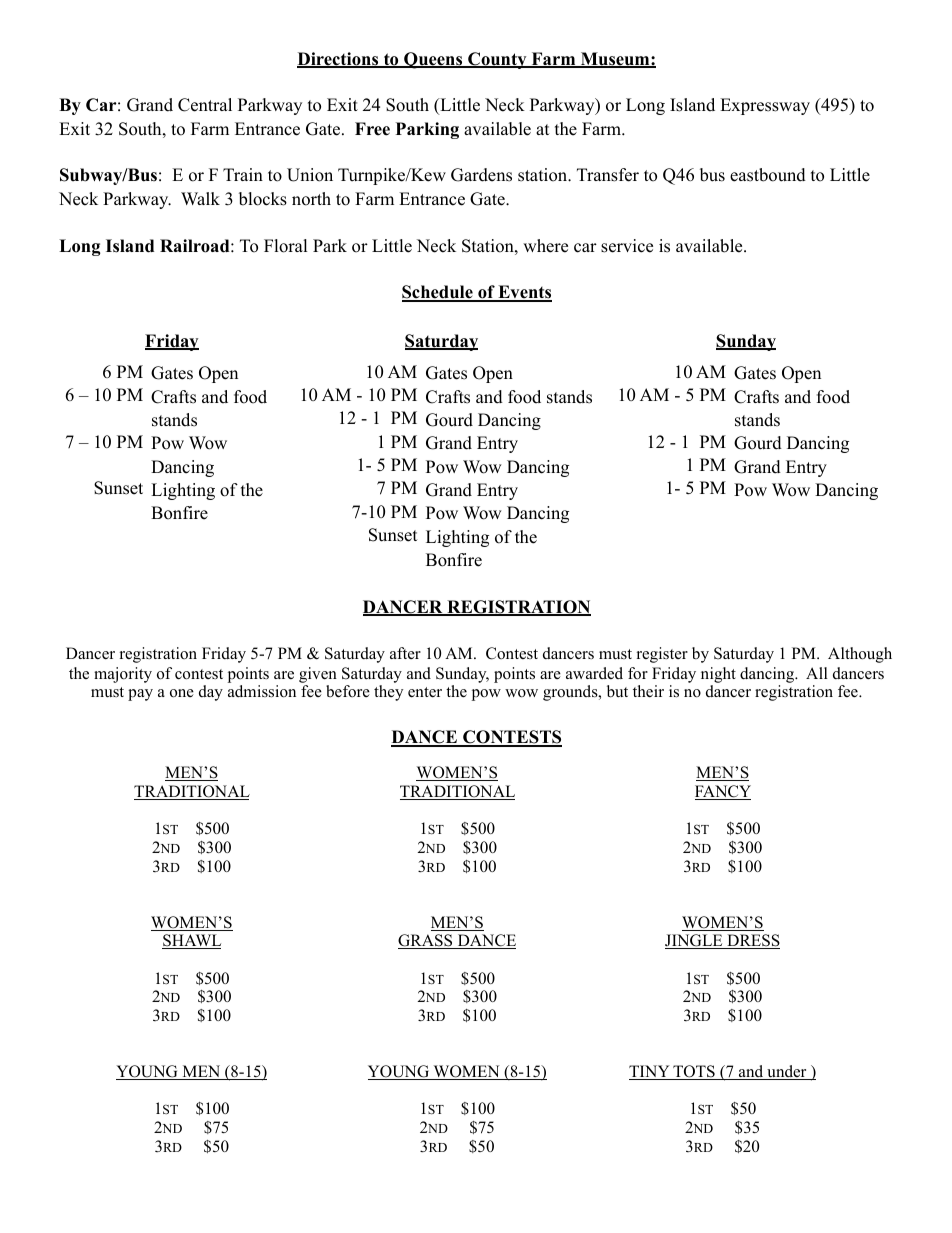 This page has width=952, height=1233. What do you see at coordinates (205, 105) in the page?
I see `Central` at bounding box center [205, 105].
